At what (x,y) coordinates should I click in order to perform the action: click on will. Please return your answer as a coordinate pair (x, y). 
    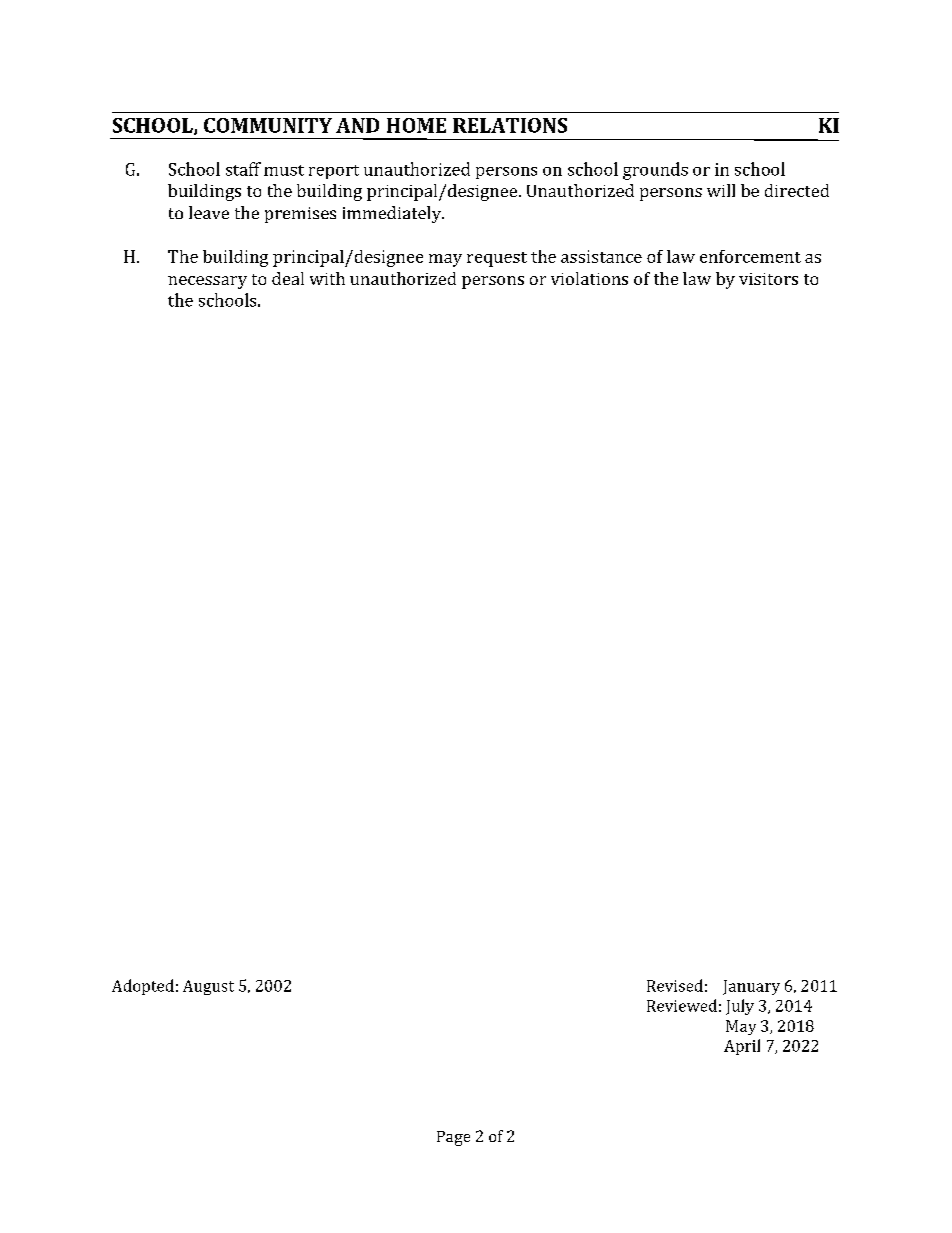
    Looking at the image, I should click on (721, 190).
